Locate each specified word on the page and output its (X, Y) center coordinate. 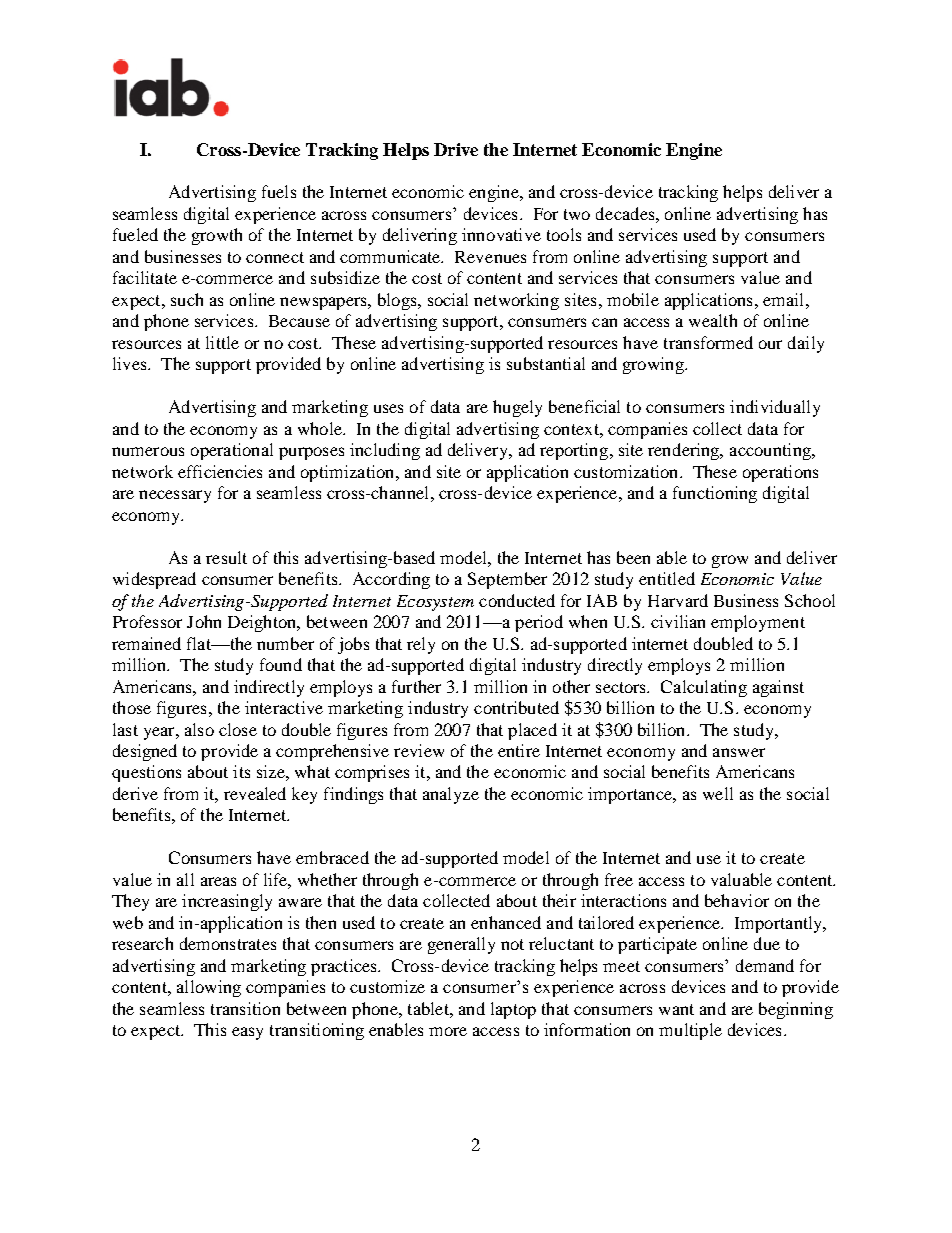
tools (564, 234)
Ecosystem (435, 603)
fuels (279, 191)
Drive (456, 149)
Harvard (678, 600)
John (204, 621)
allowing (209, 988)
